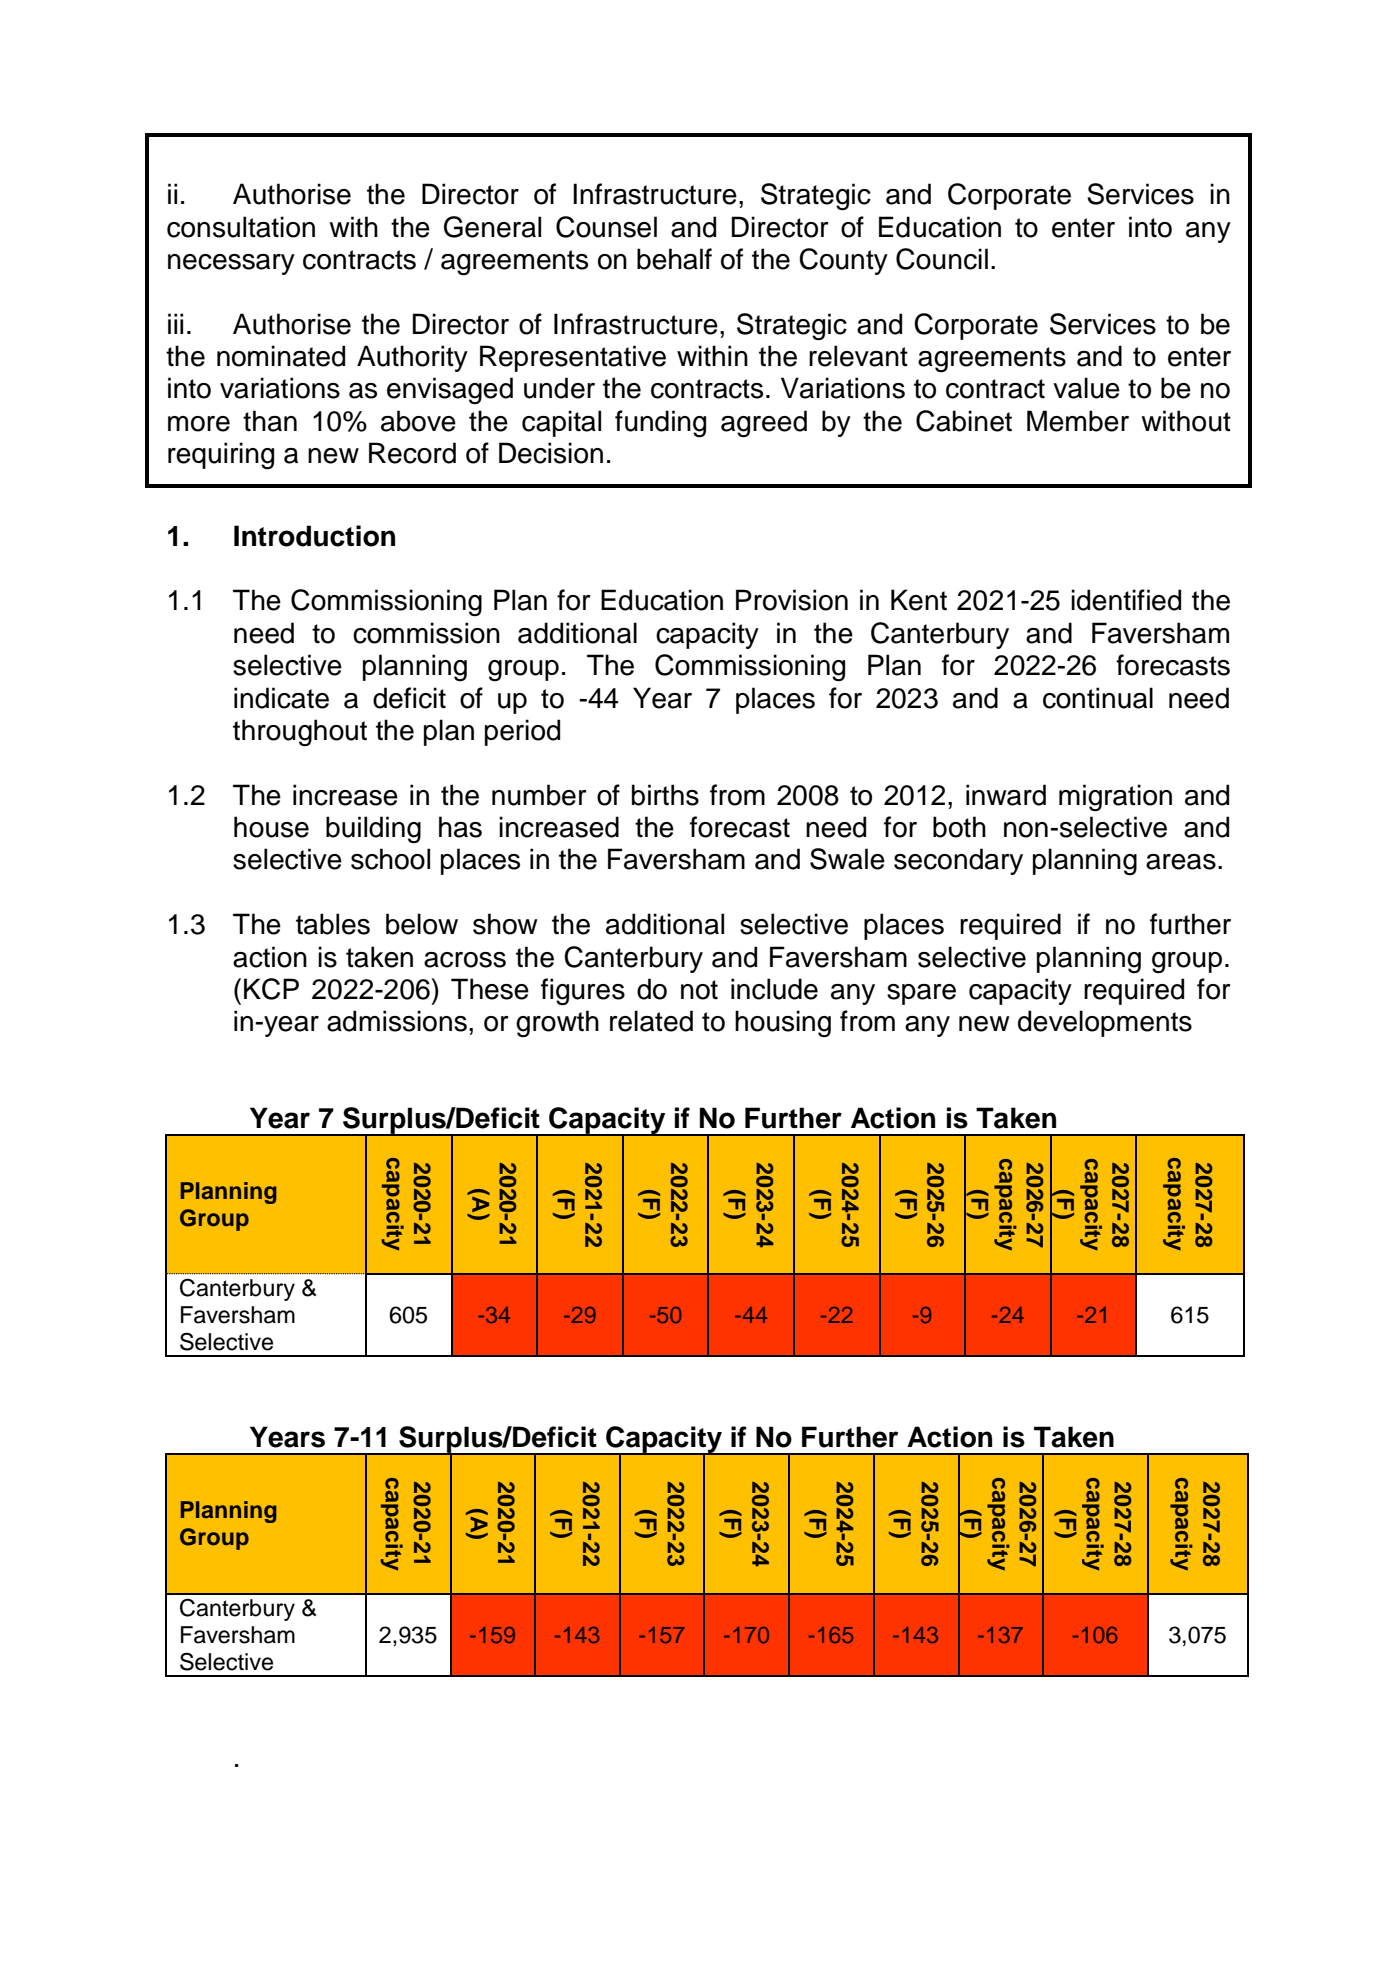 The width and height of the document is (1397, 1975). I want to click on behalf, so click(674, 259).
